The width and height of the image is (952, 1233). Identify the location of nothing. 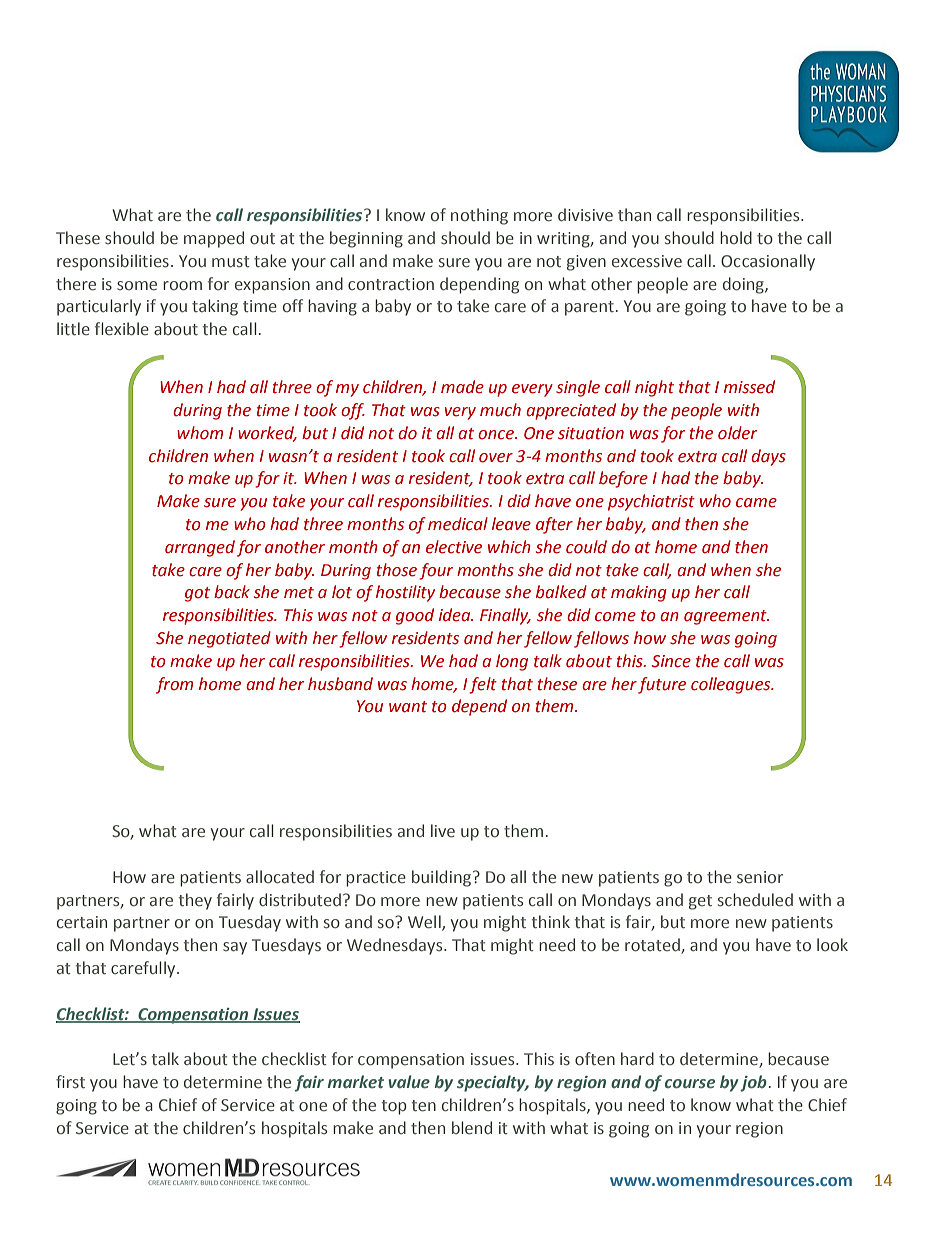
(479, 216).
